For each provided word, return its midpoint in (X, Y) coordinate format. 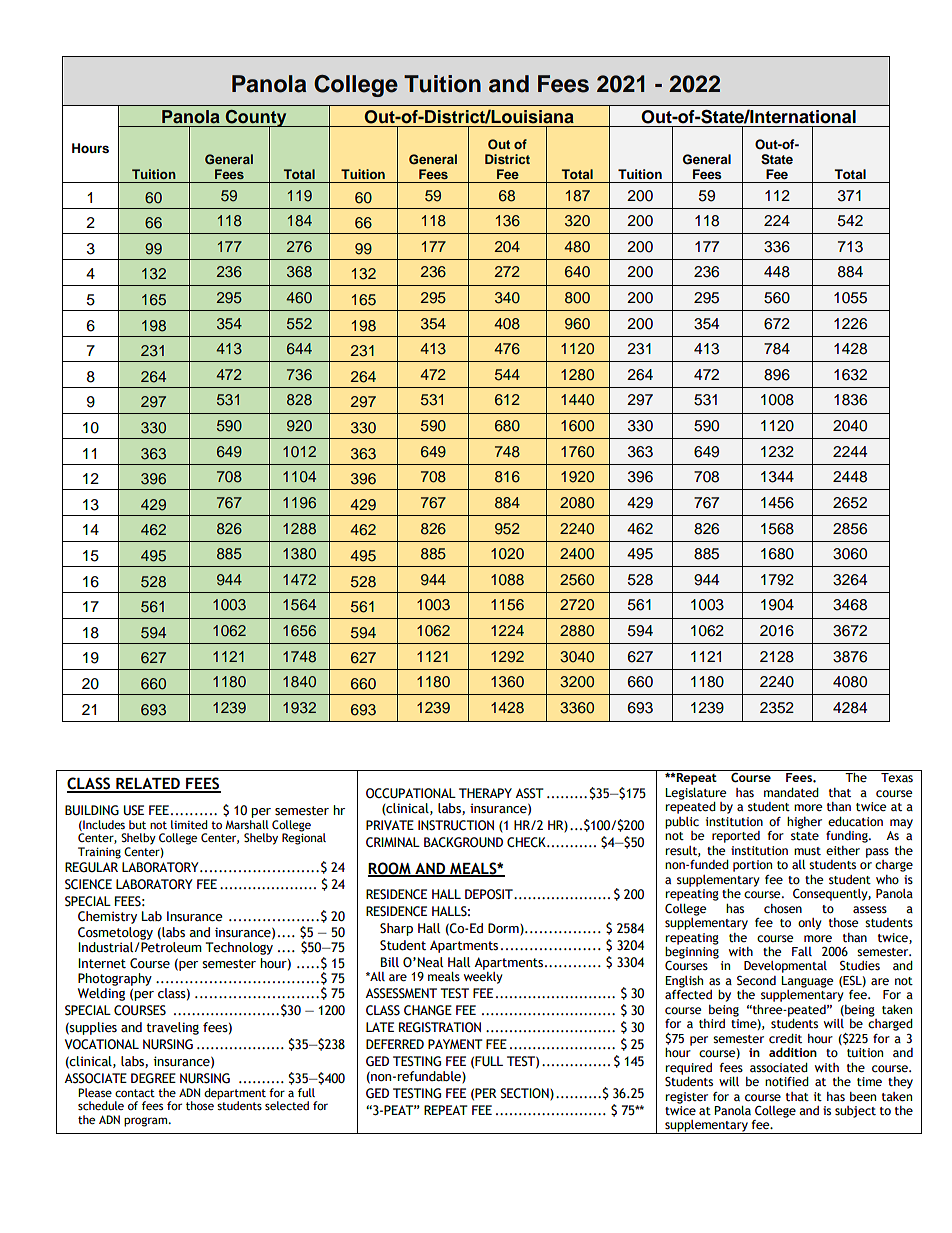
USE (134, 810)
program (147, 1122)
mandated (791, 793)
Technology (239, 948)
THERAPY (485, 793)
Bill (390, 962)
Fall (802, 951)
